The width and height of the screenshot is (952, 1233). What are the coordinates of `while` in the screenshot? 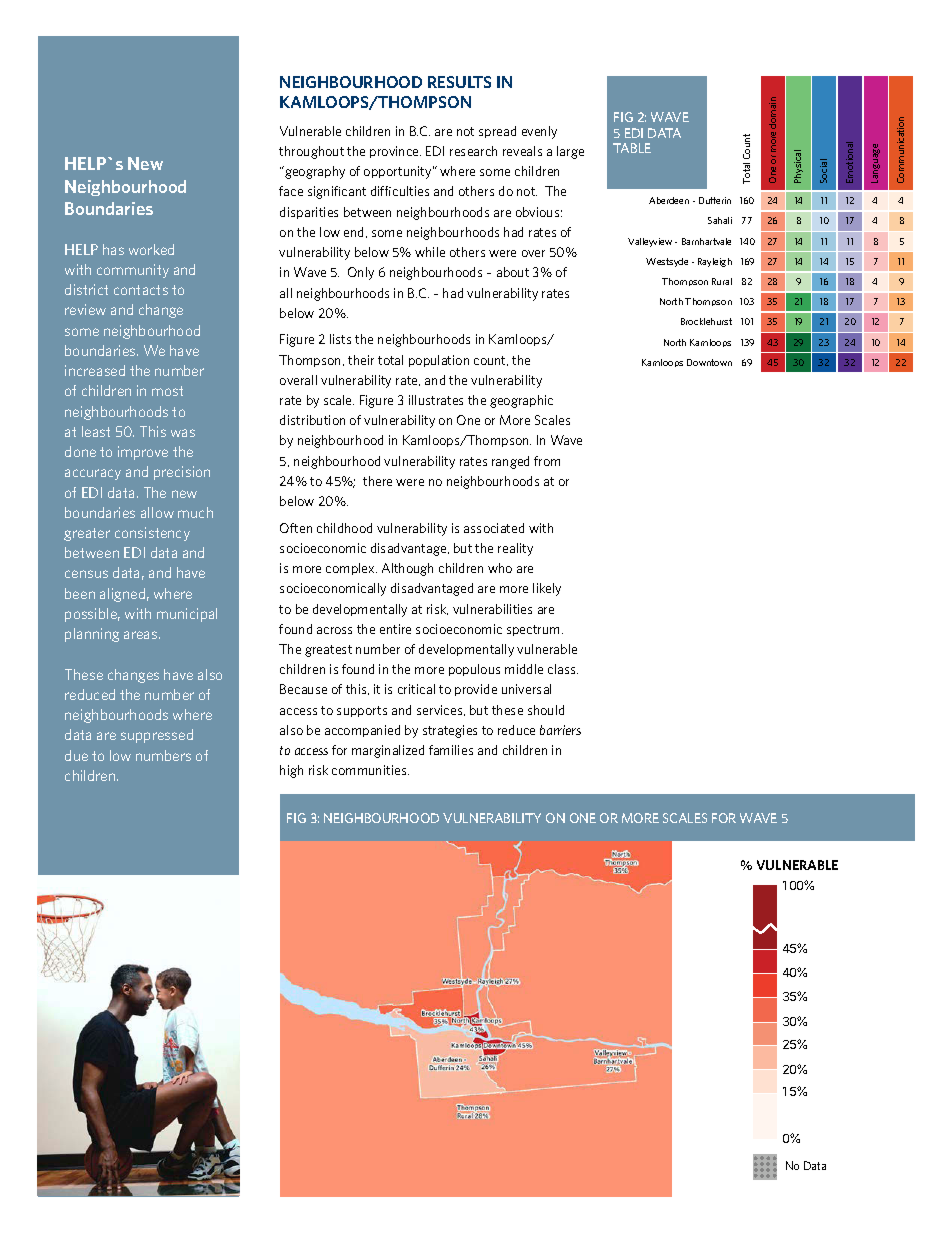 It's located at (430, 252).
